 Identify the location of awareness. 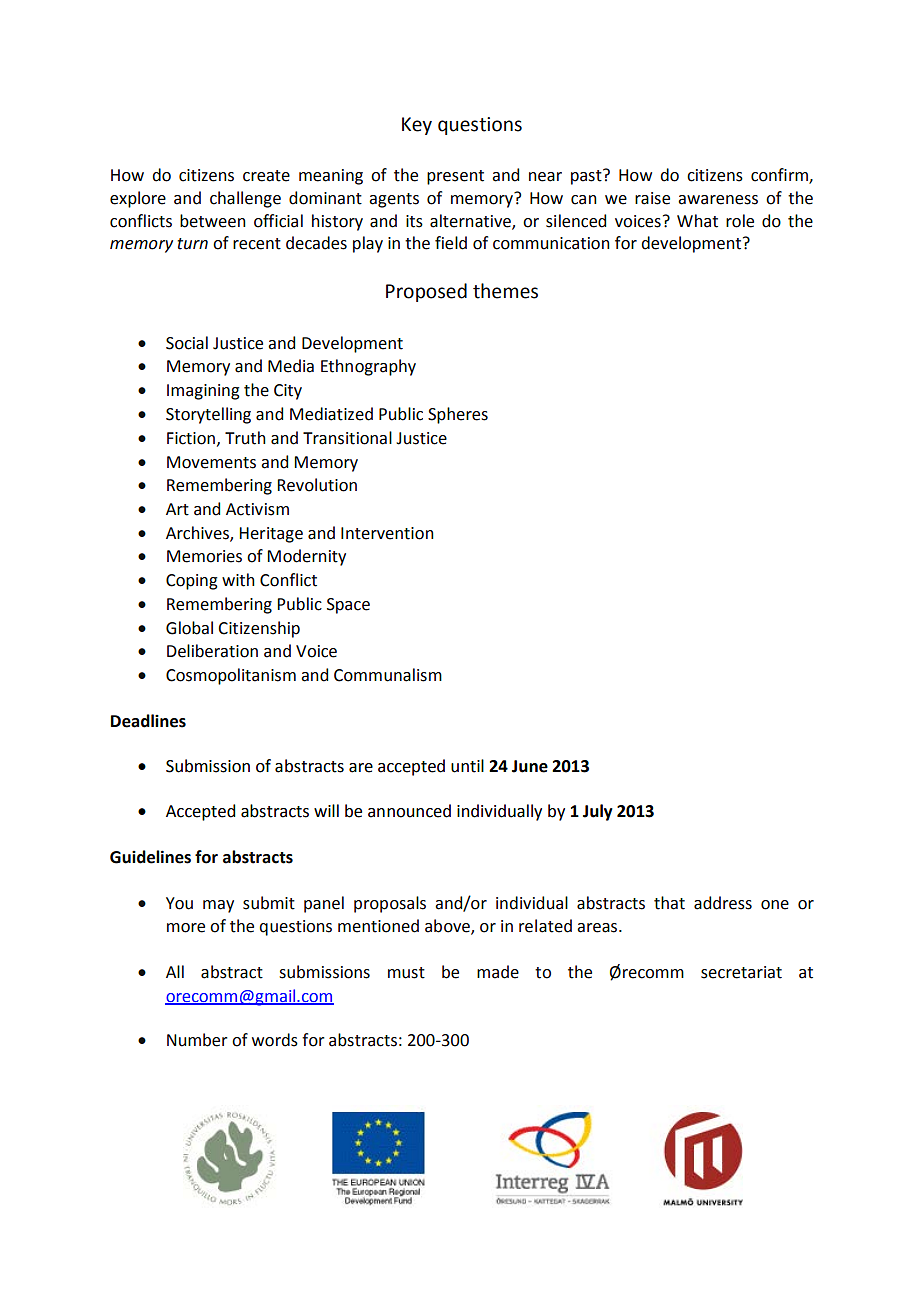
(718, 200).
